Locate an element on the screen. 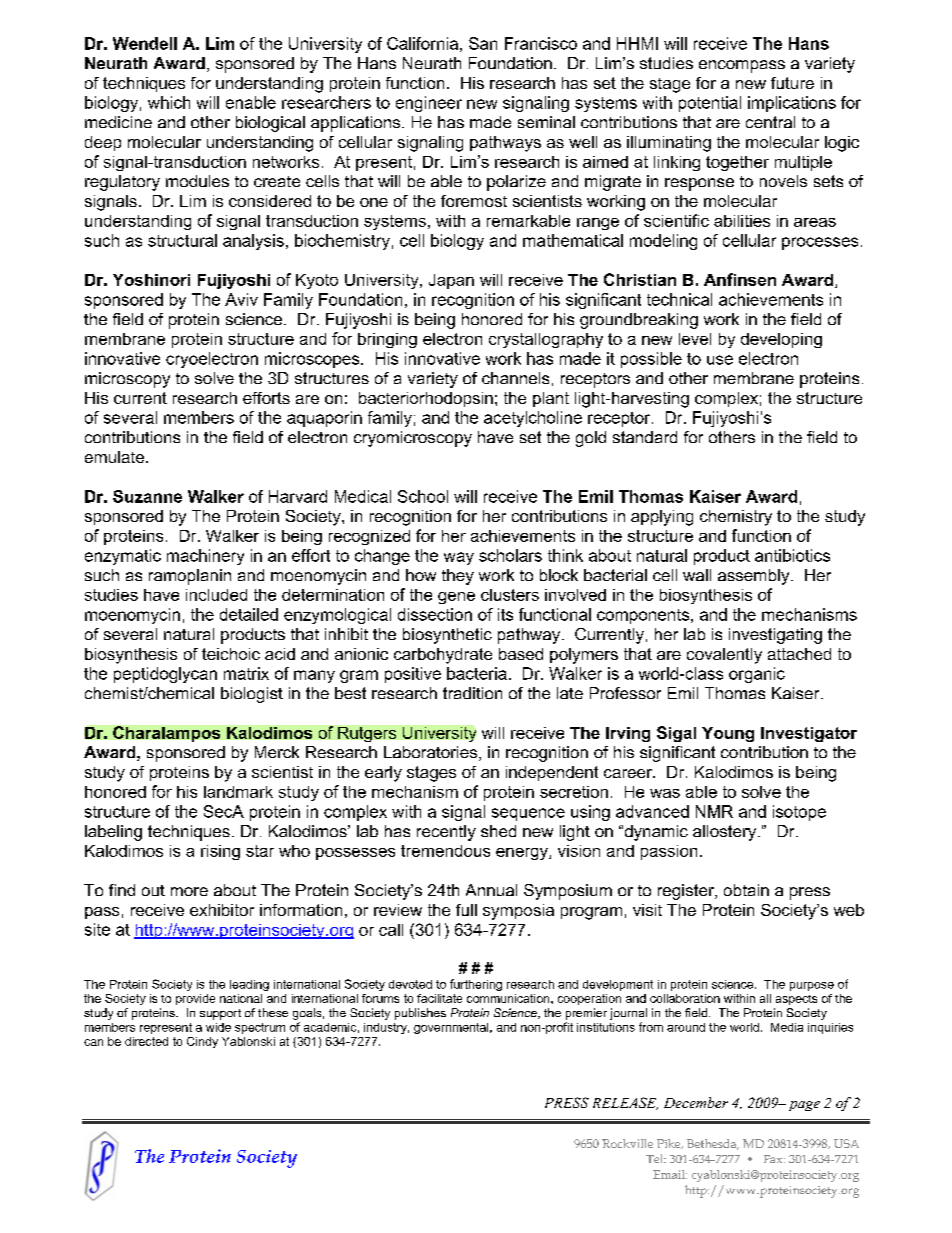 This screenshot has width=952, height=1233. acetylcholine is located at coordinates (533, 419).
